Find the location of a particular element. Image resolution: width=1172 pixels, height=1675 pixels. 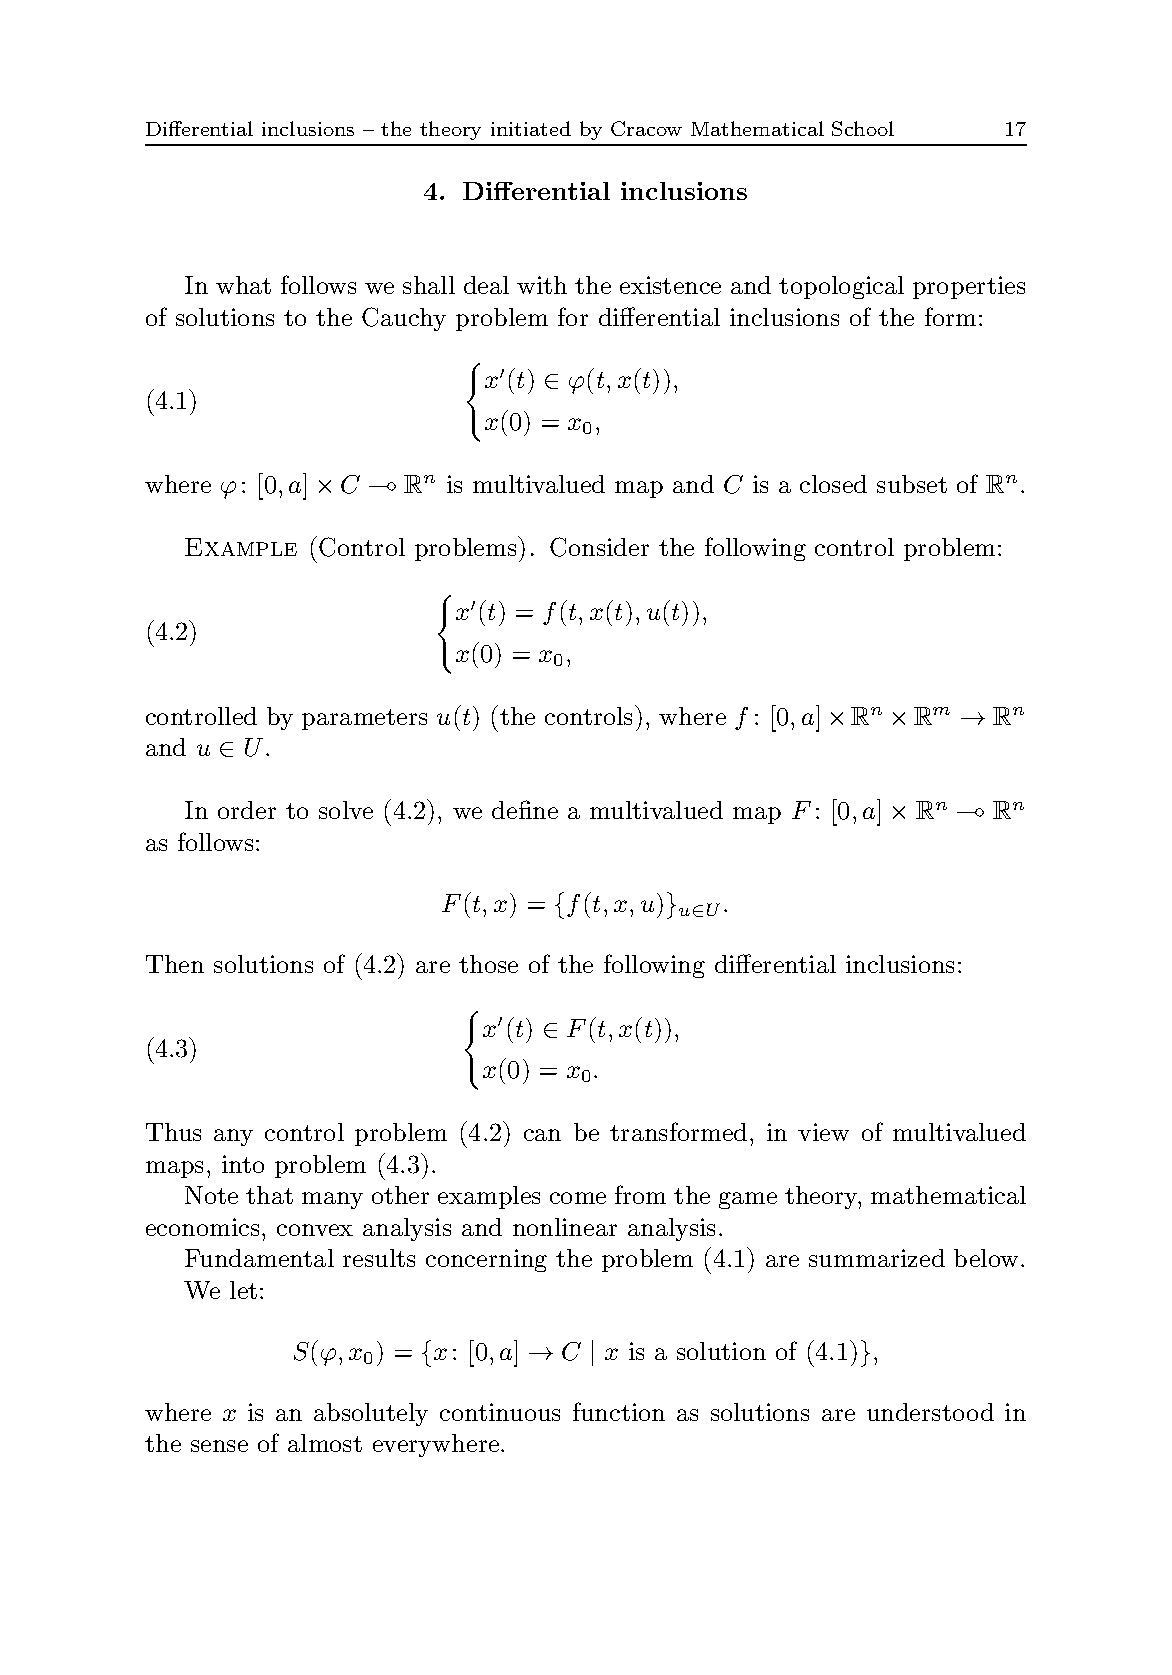

Cauchy is located at coordinates (404, 319).
